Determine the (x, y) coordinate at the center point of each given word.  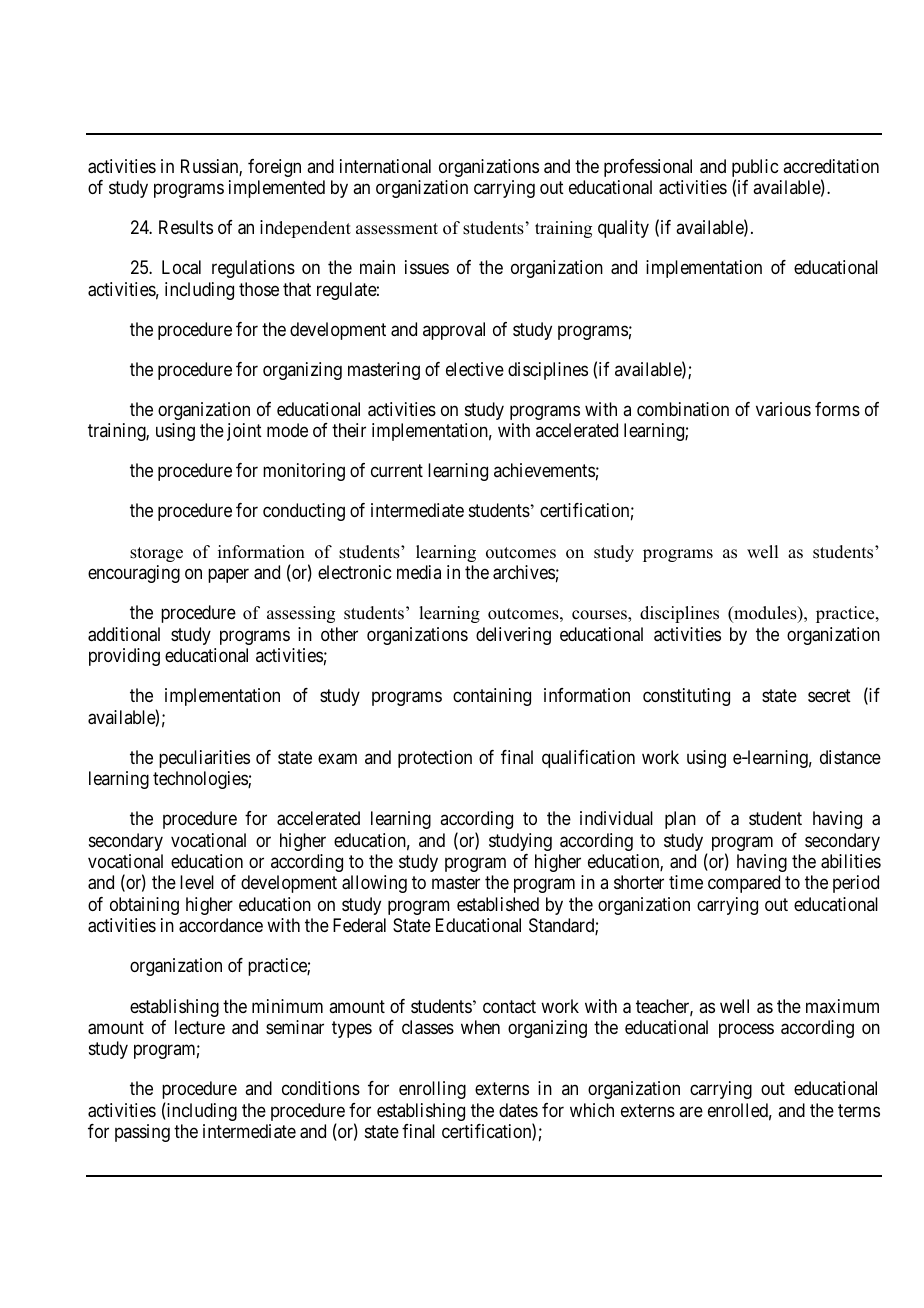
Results (186, 227)
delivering (513, 636)
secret (829, 695)
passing (142, 1133)
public (755, 169)
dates (518, 1110)
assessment (397, 229)
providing (124, 657)
